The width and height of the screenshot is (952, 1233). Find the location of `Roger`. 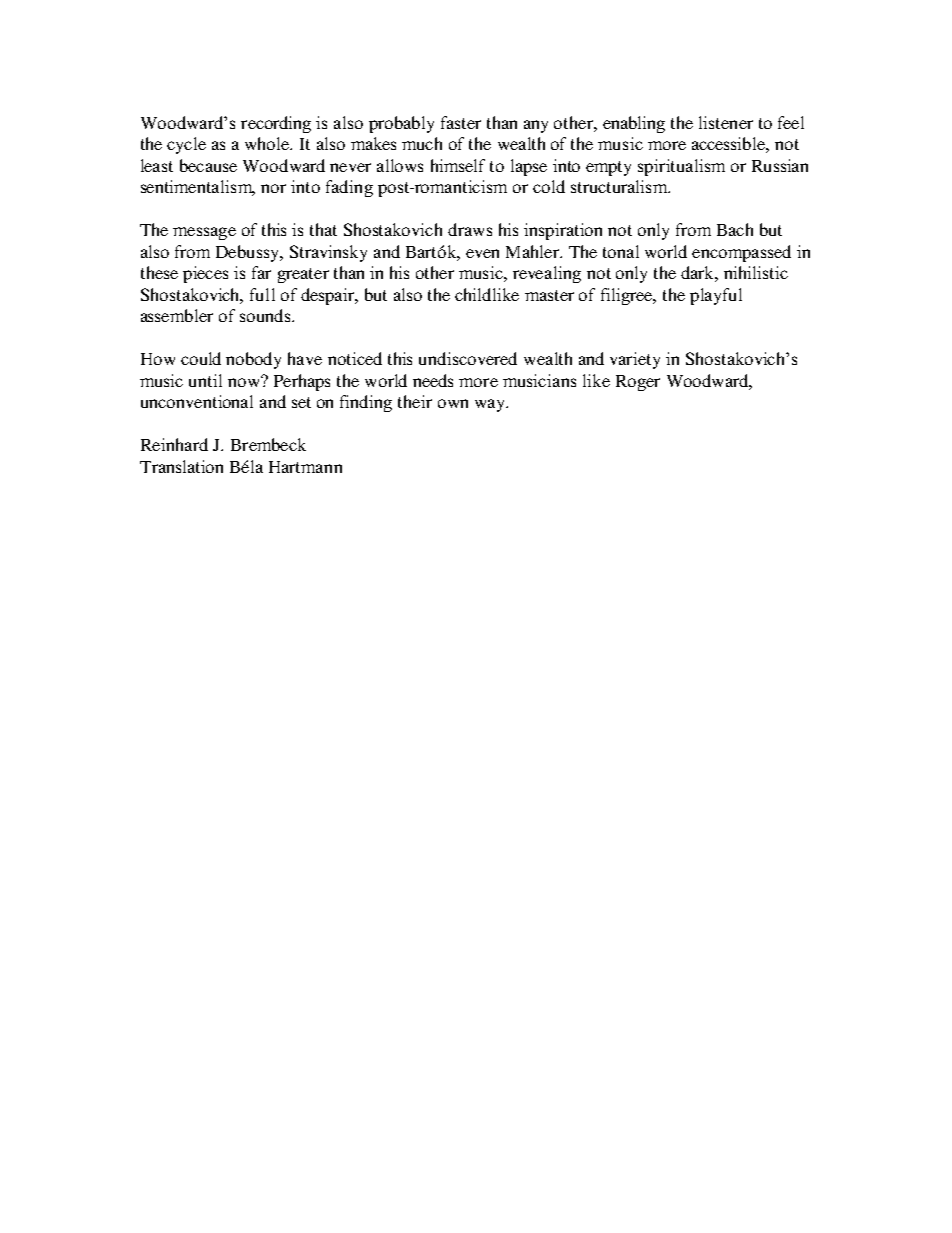

Roger is located at coordinates (638, 383).
